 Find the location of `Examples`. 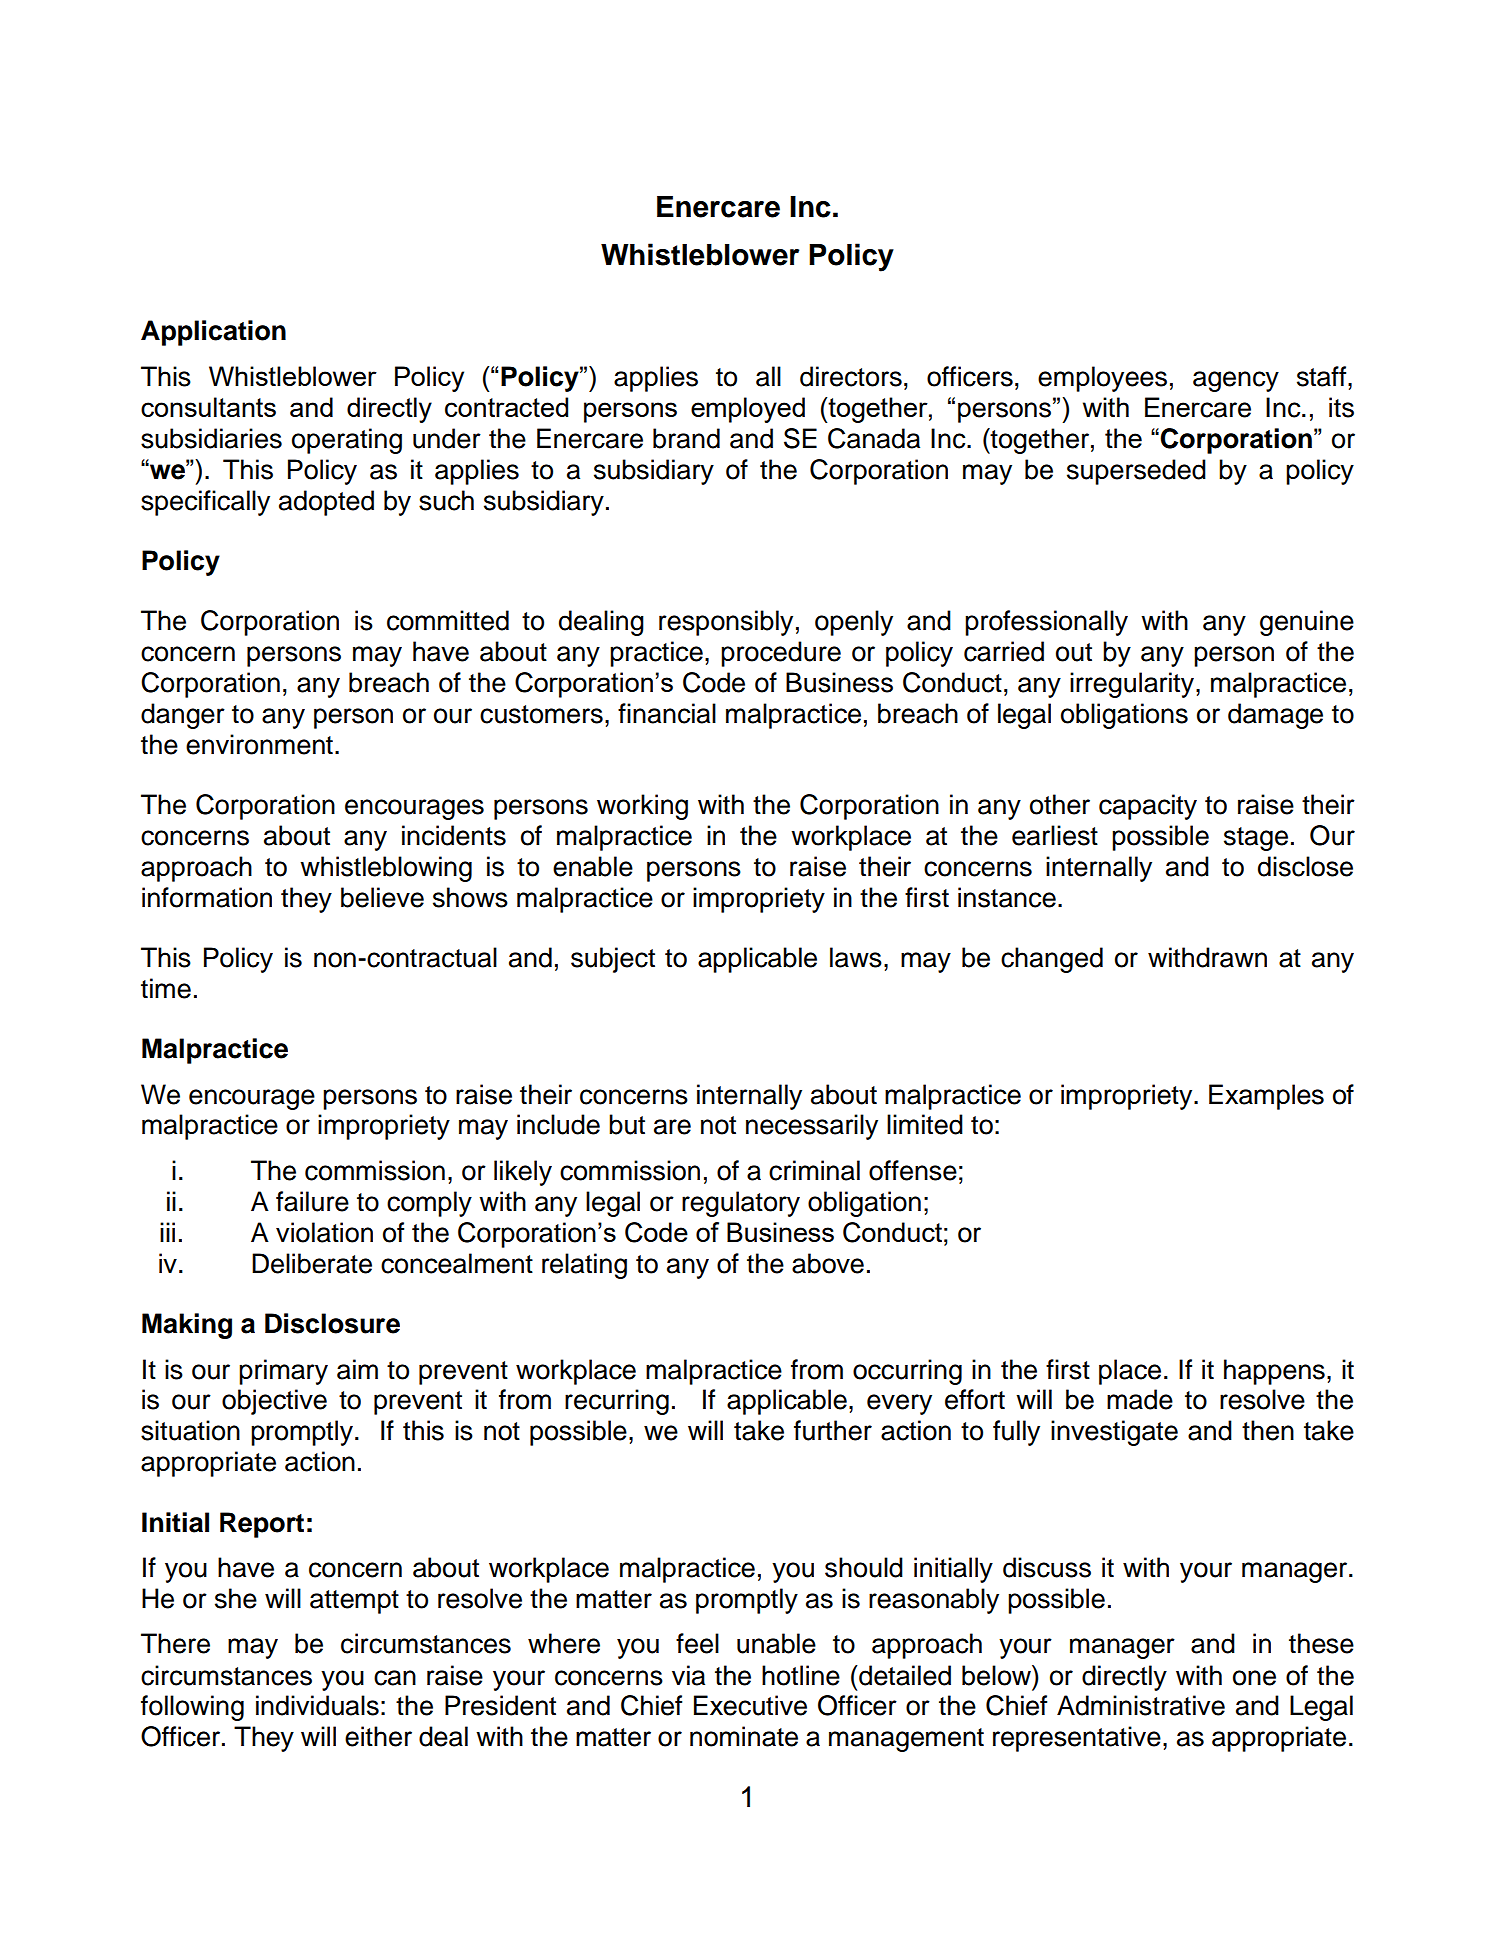

Examples is located at coordinates (1266, 1097).
